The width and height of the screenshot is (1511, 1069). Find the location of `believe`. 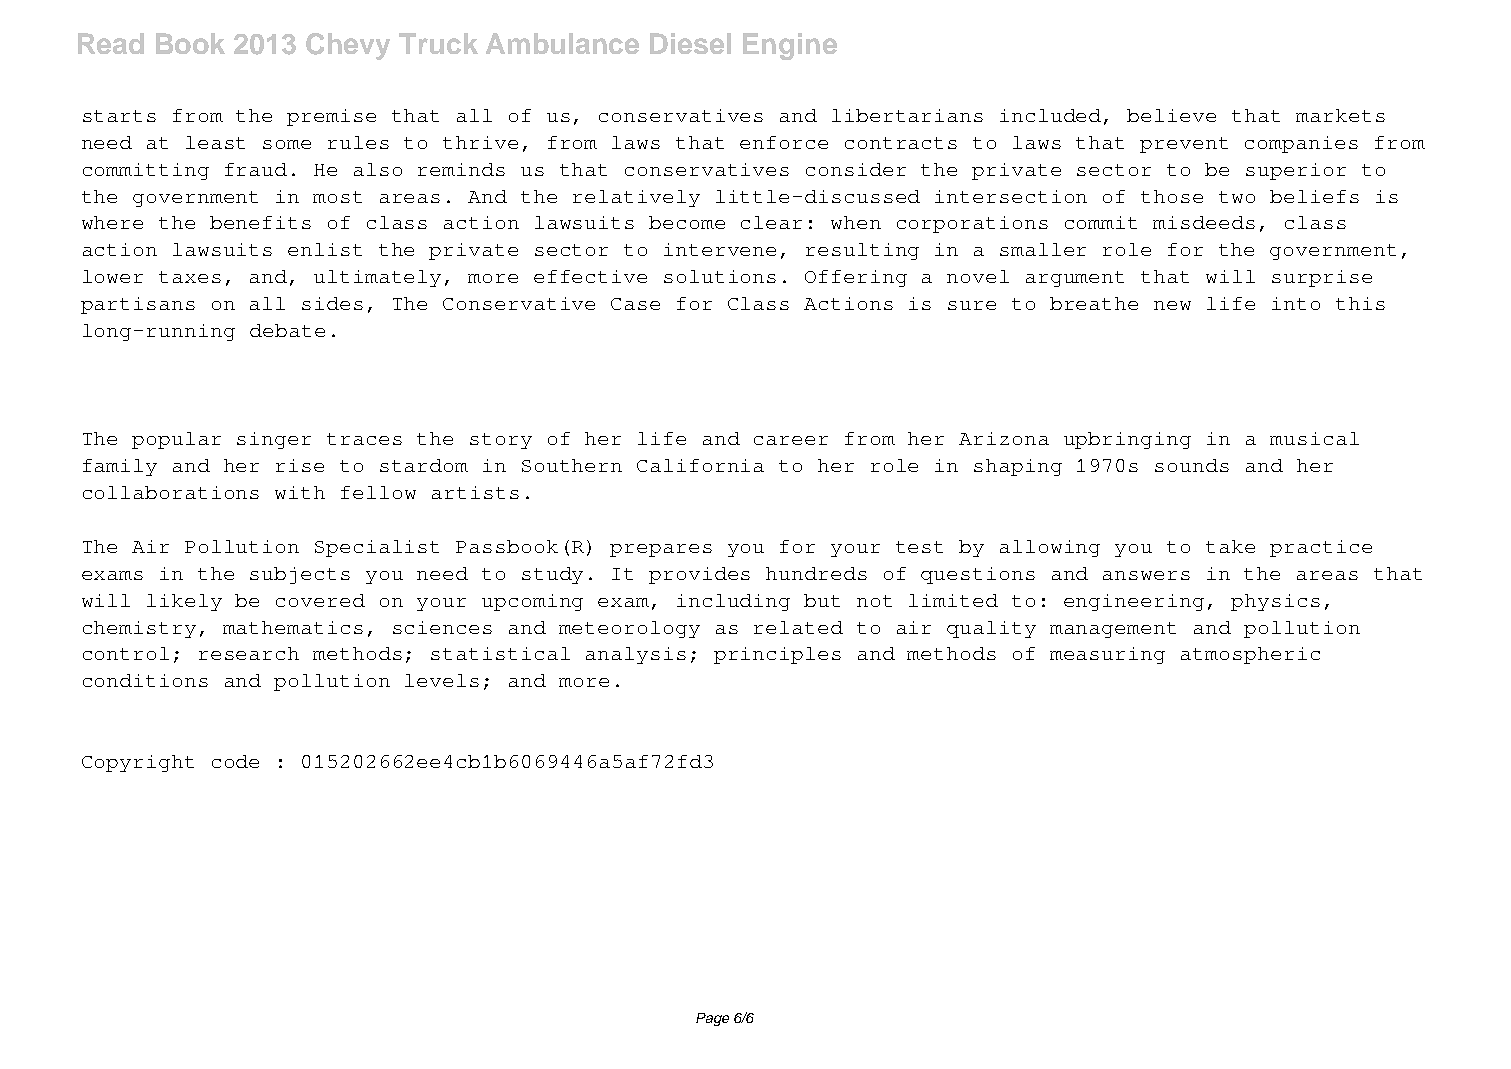

believe is located at coordinates (1171, 115).
